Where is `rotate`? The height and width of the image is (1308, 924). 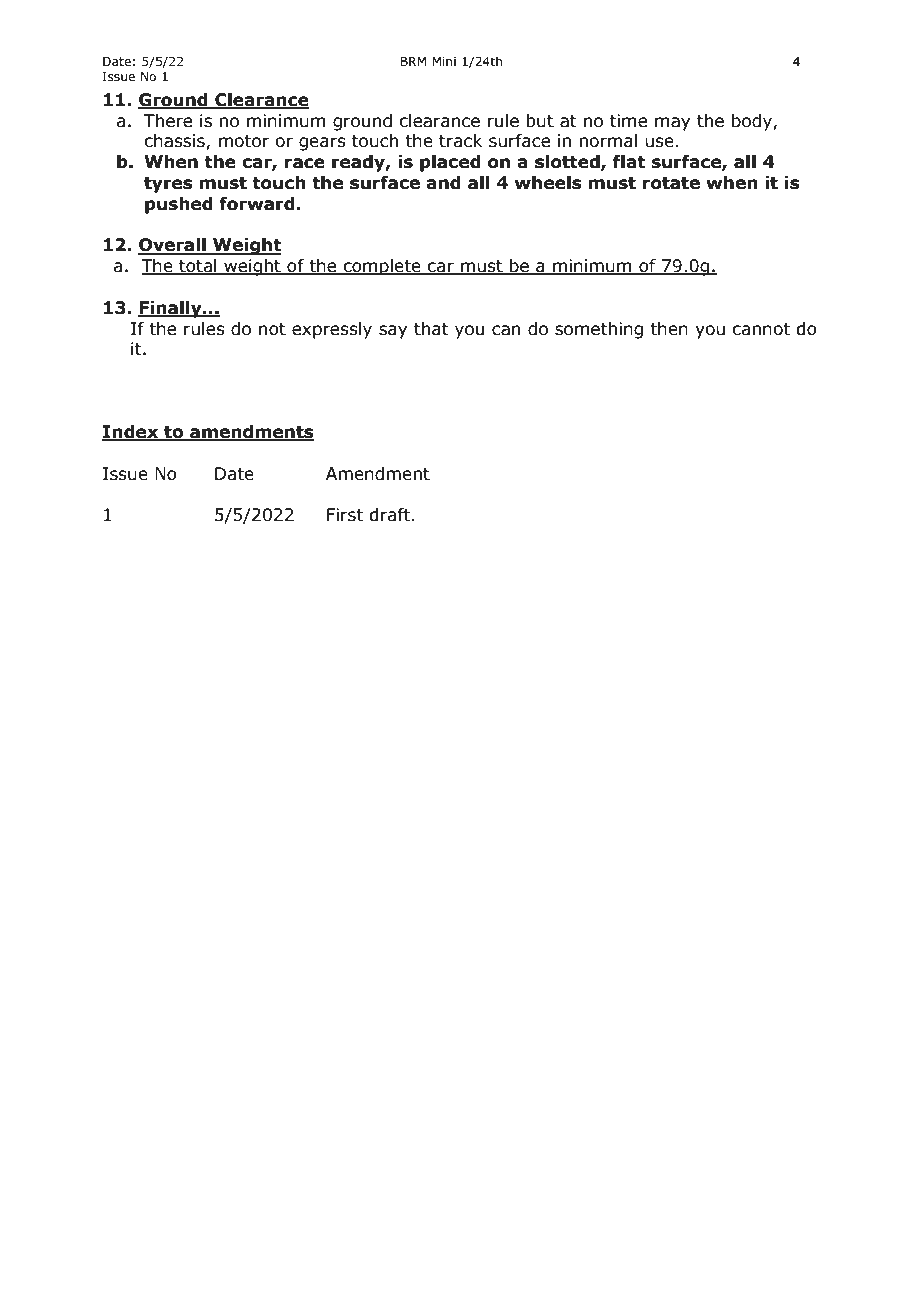 rotate is located at coordinates (671, 183).
